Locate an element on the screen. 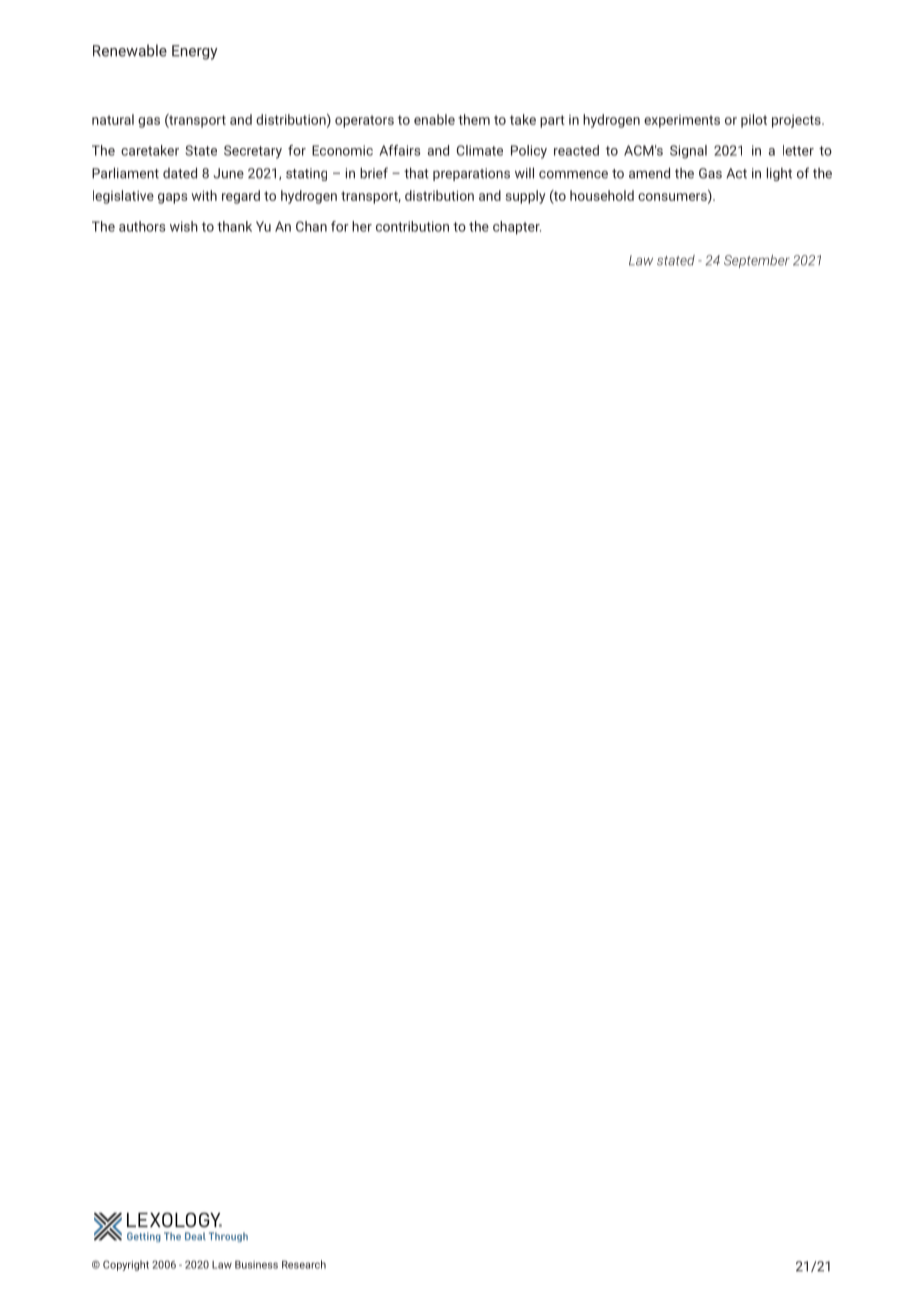 This screenshot has width=924, height=1308. September is located at coordinates (757, 261).
